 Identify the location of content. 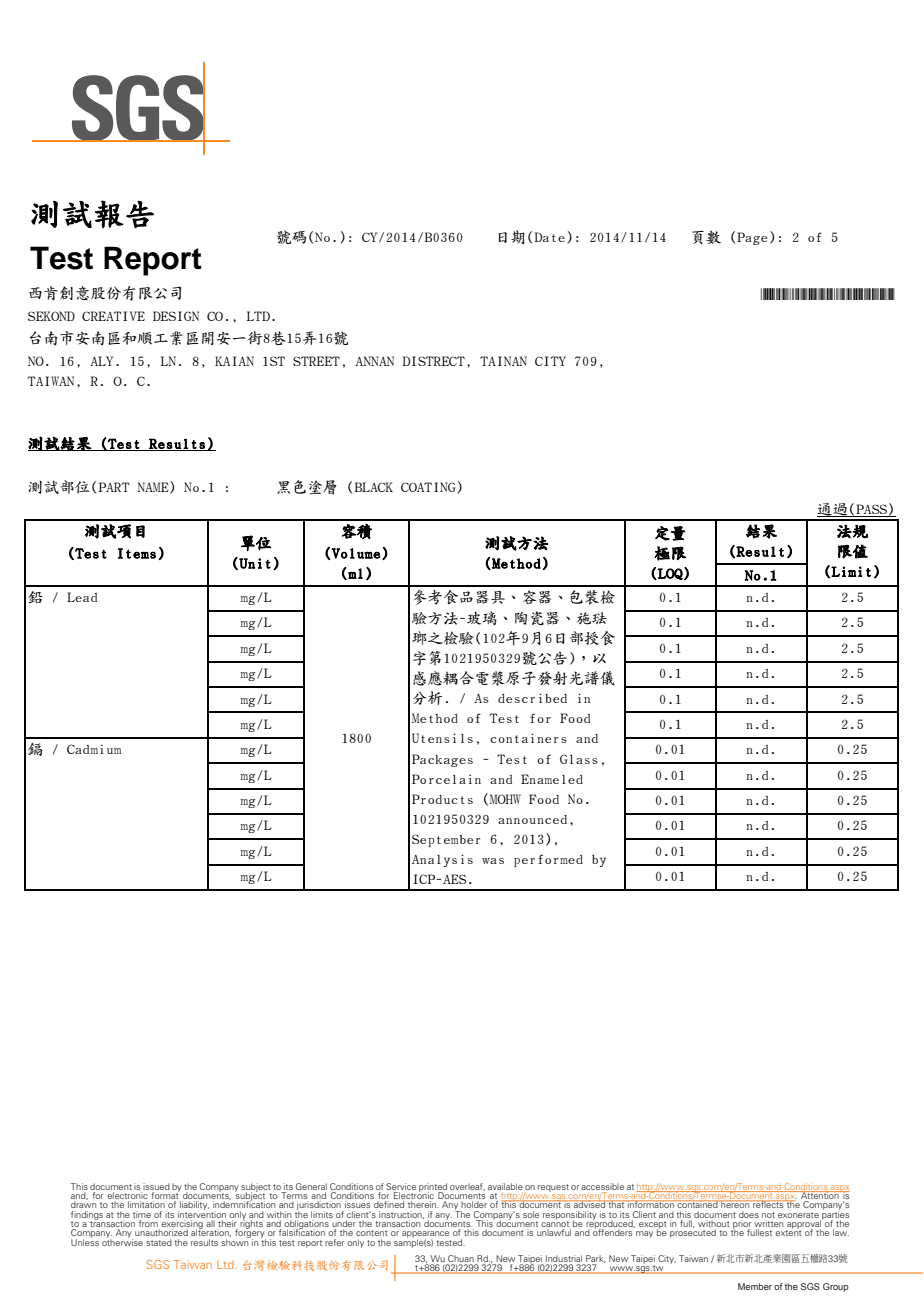
(372, 1233).
